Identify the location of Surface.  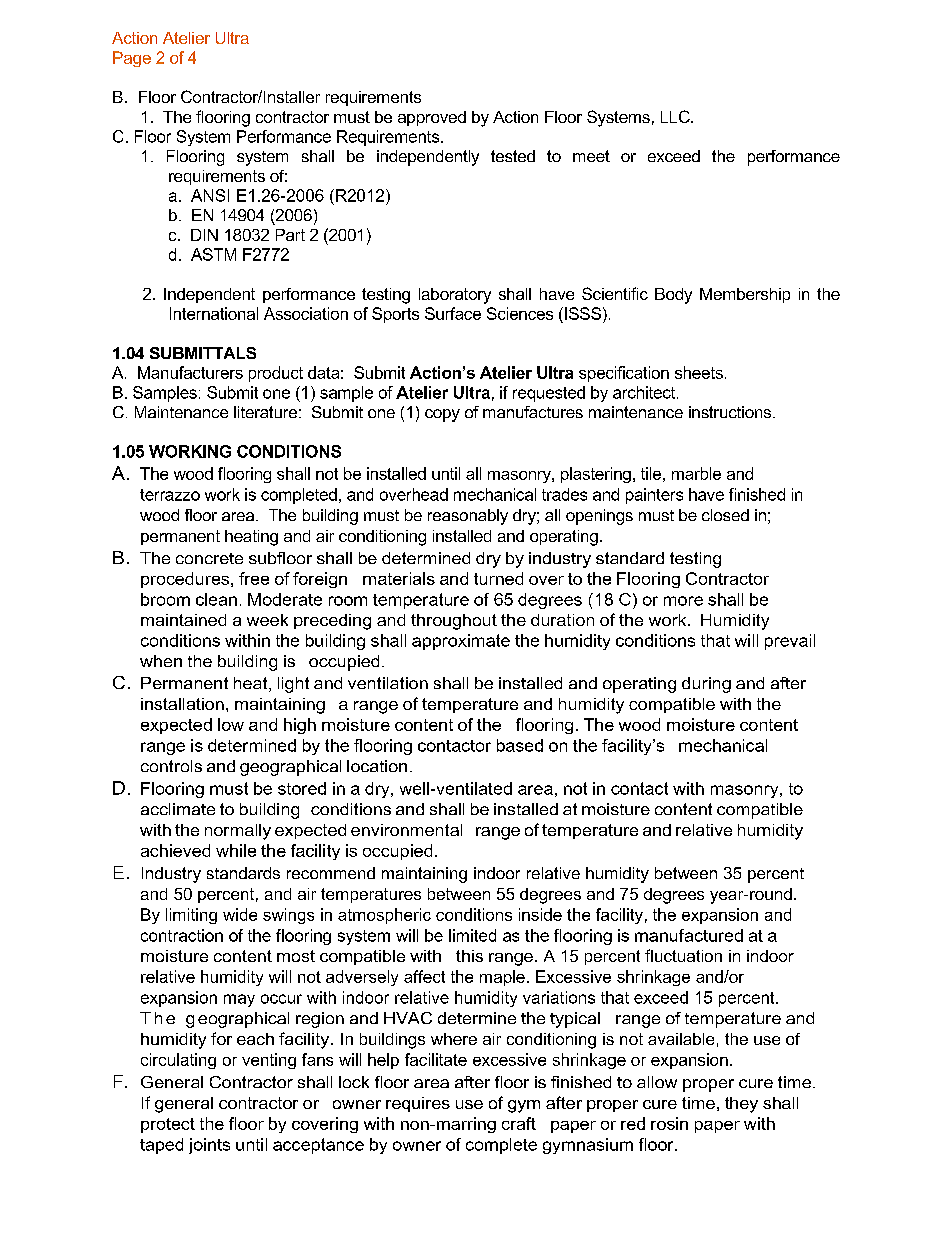
(453, 313).
